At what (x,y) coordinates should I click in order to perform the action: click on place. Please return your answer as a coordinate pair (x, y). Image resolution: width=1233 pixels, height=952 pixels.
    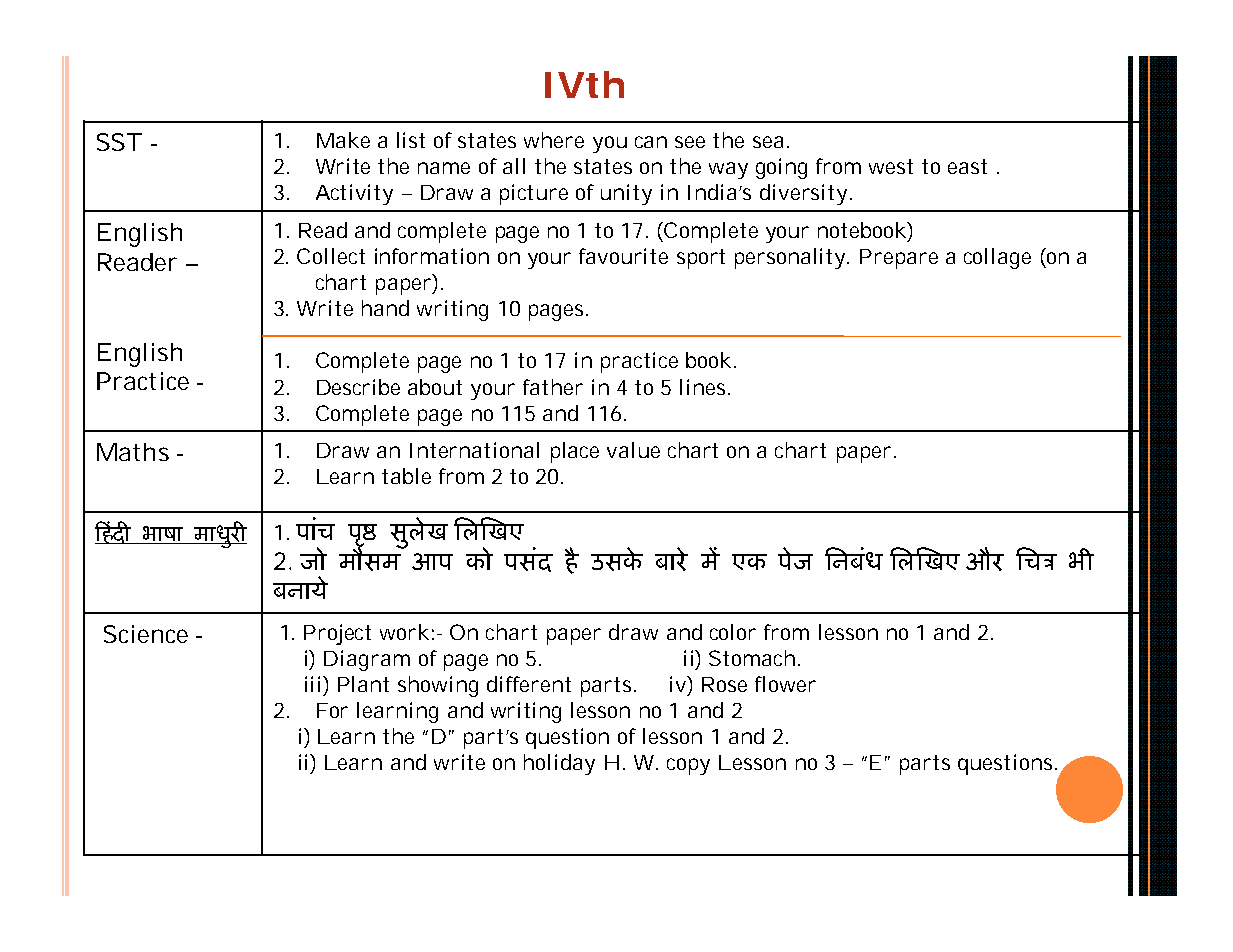
    Looking at the image, I should click on (575, 452).
